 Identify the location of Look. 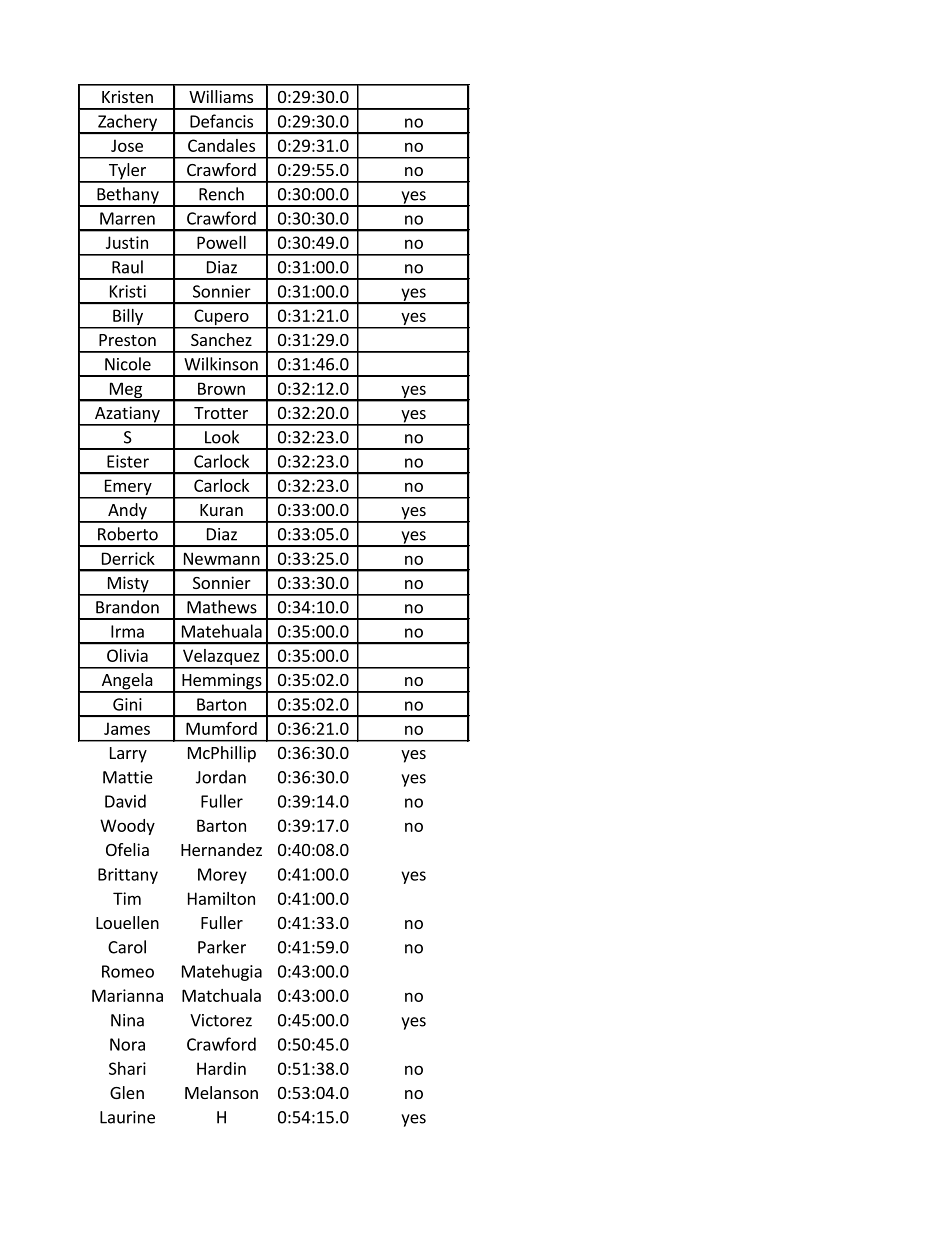
(222, 437).
